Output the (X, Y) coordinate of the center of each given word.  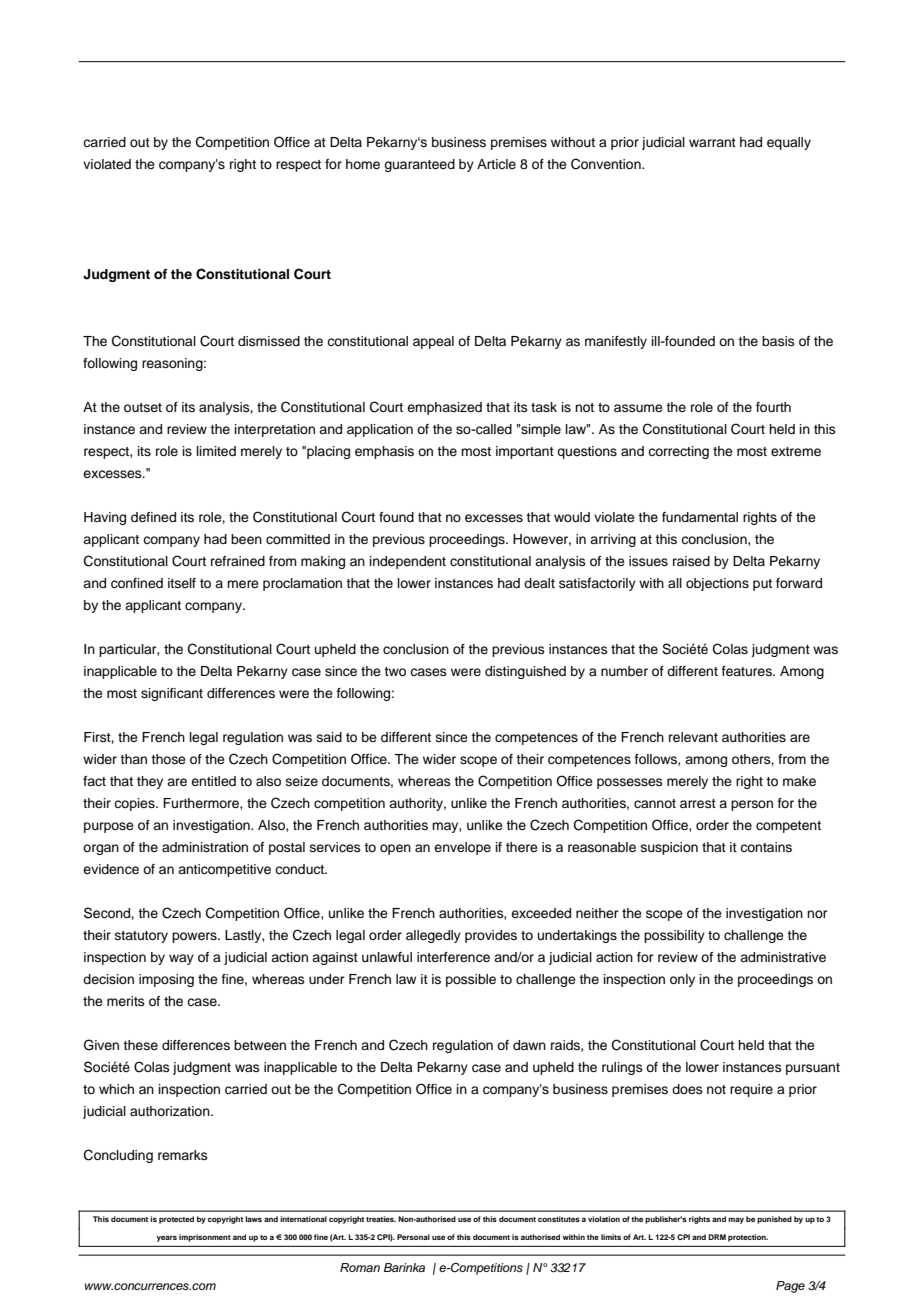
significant (172, 694)
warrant (712, 142)
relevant (693, 737)
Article (496, 164)
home (363, 164)
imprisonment (205, 1238)
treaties (381, 1219)
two (395, 671)
